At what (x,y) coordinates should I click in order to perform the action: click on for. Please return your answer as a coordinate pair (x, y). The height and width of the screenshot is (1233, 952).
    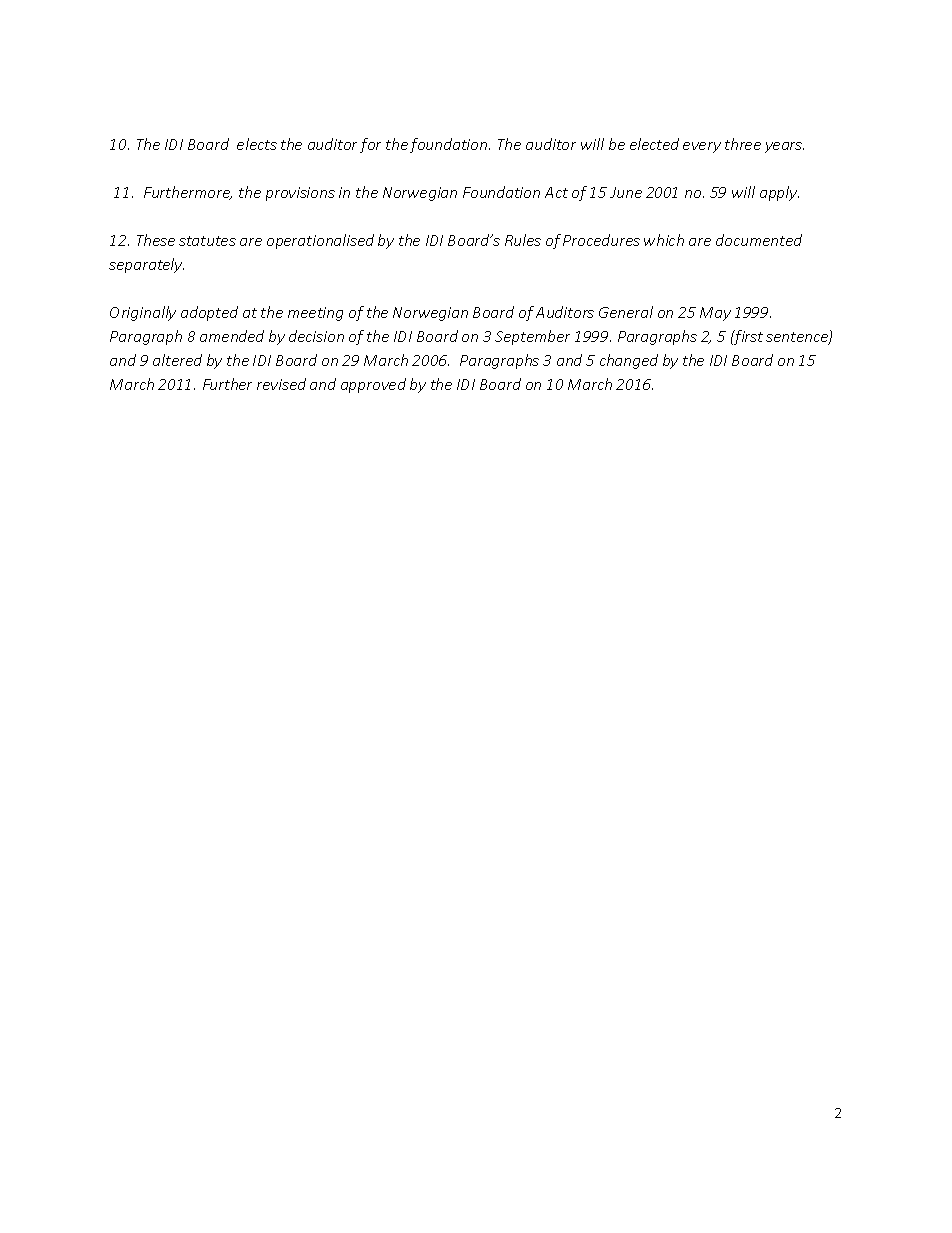
    Looking at the image, I should click on (370, 145).
